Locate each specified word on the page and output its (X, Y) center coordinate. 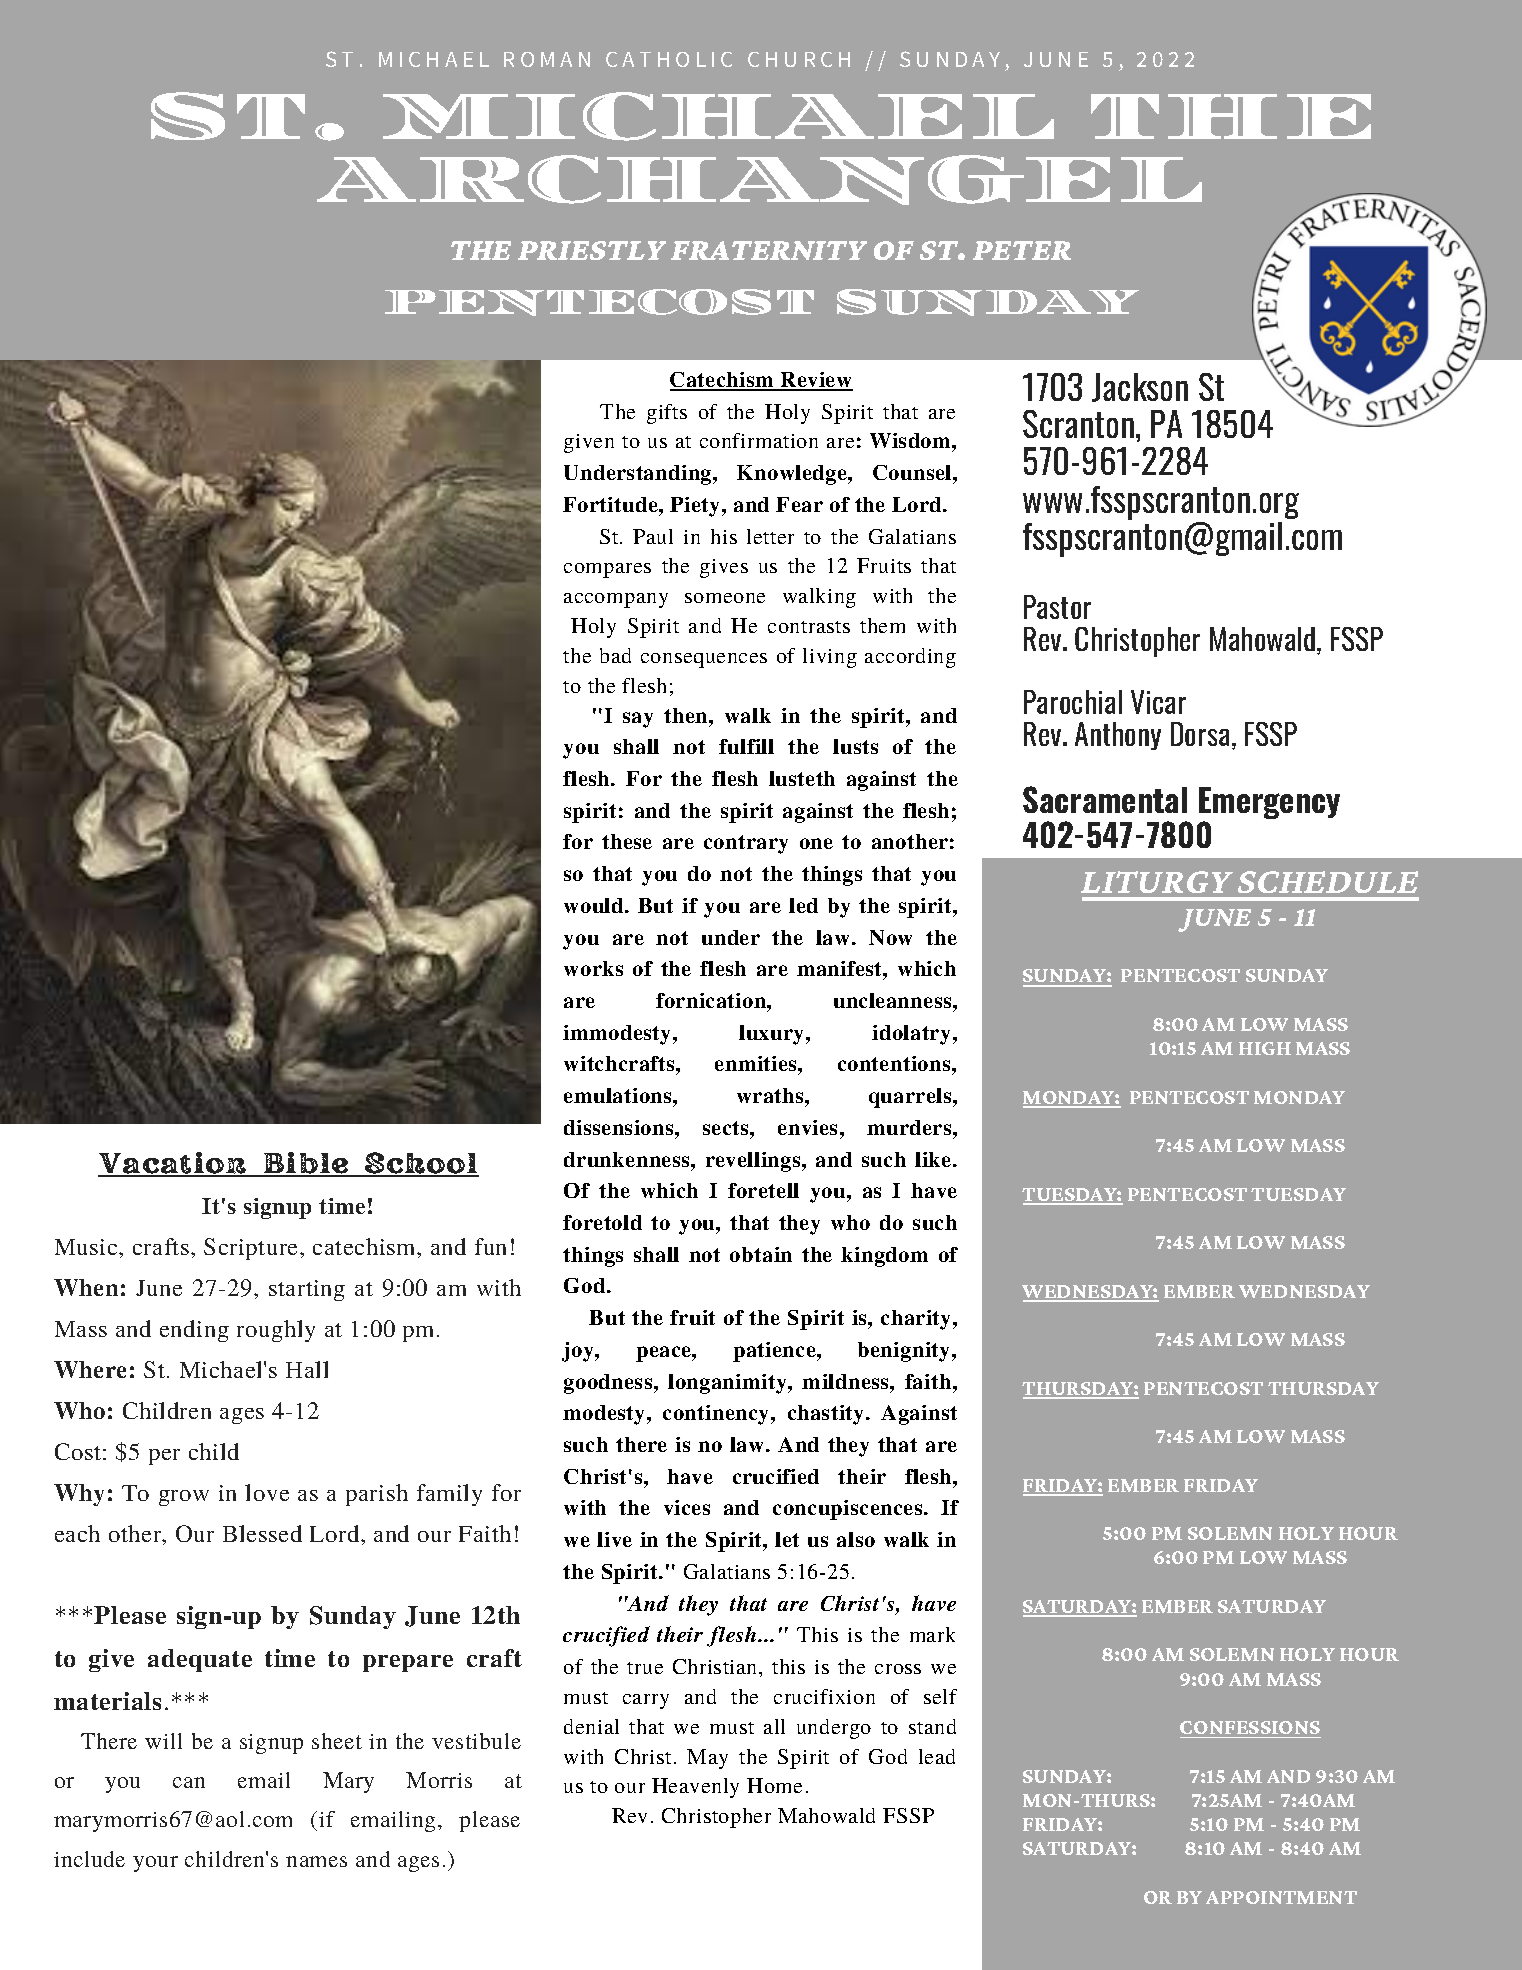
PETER (1022, 250)
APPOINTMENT (1281, 1897)
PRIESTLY (592, 250)
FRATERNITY (769, 250)
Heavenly (695, 1788)
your (155, 1864)
